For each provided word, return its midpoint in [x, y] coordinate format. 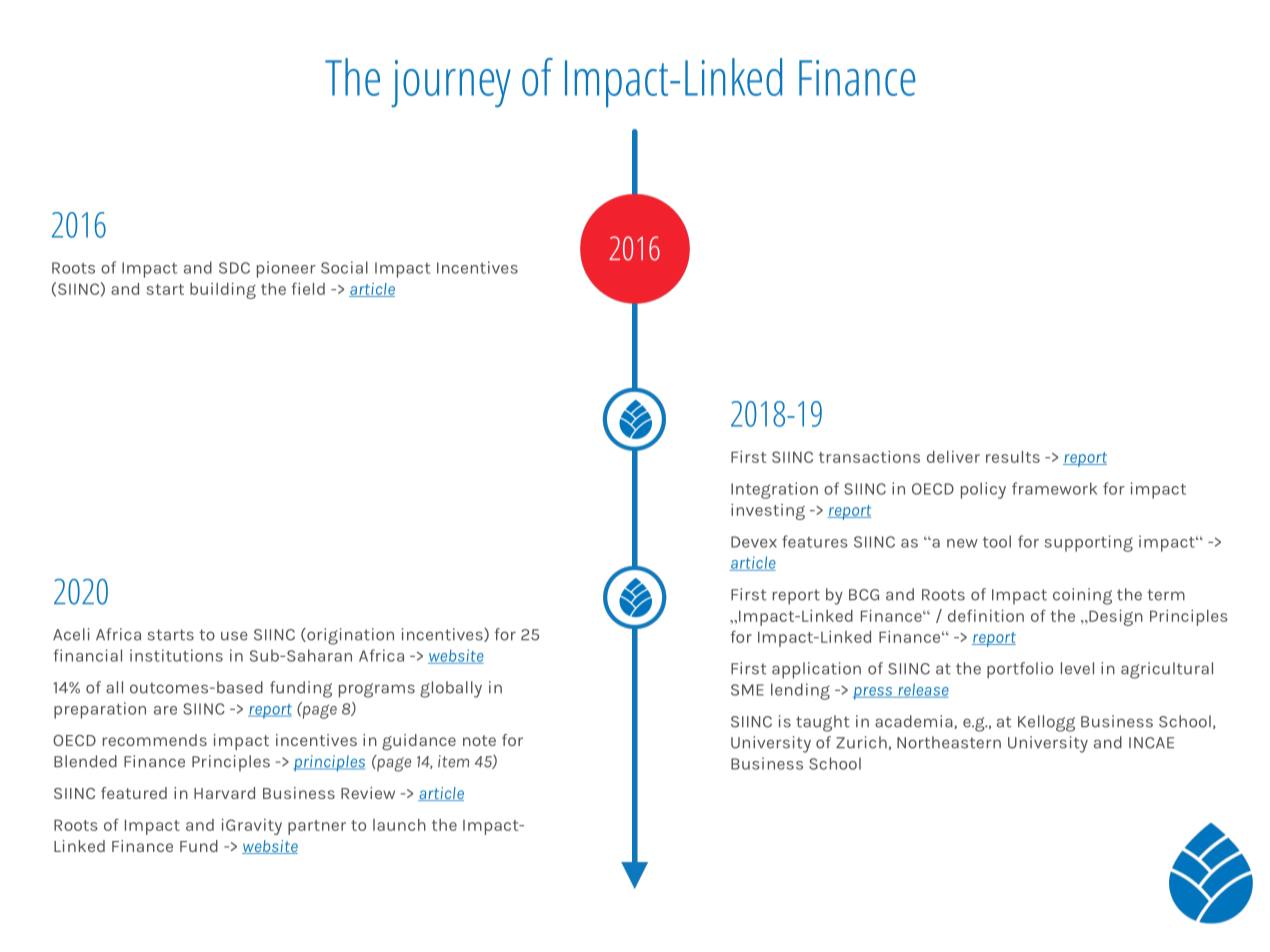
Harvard [224, 793]
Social [344, 267]
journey [451, 83]
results [1013, 457]
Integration [774, 490]
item [453, 761]
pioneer [286, 269]
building [223, 290]
